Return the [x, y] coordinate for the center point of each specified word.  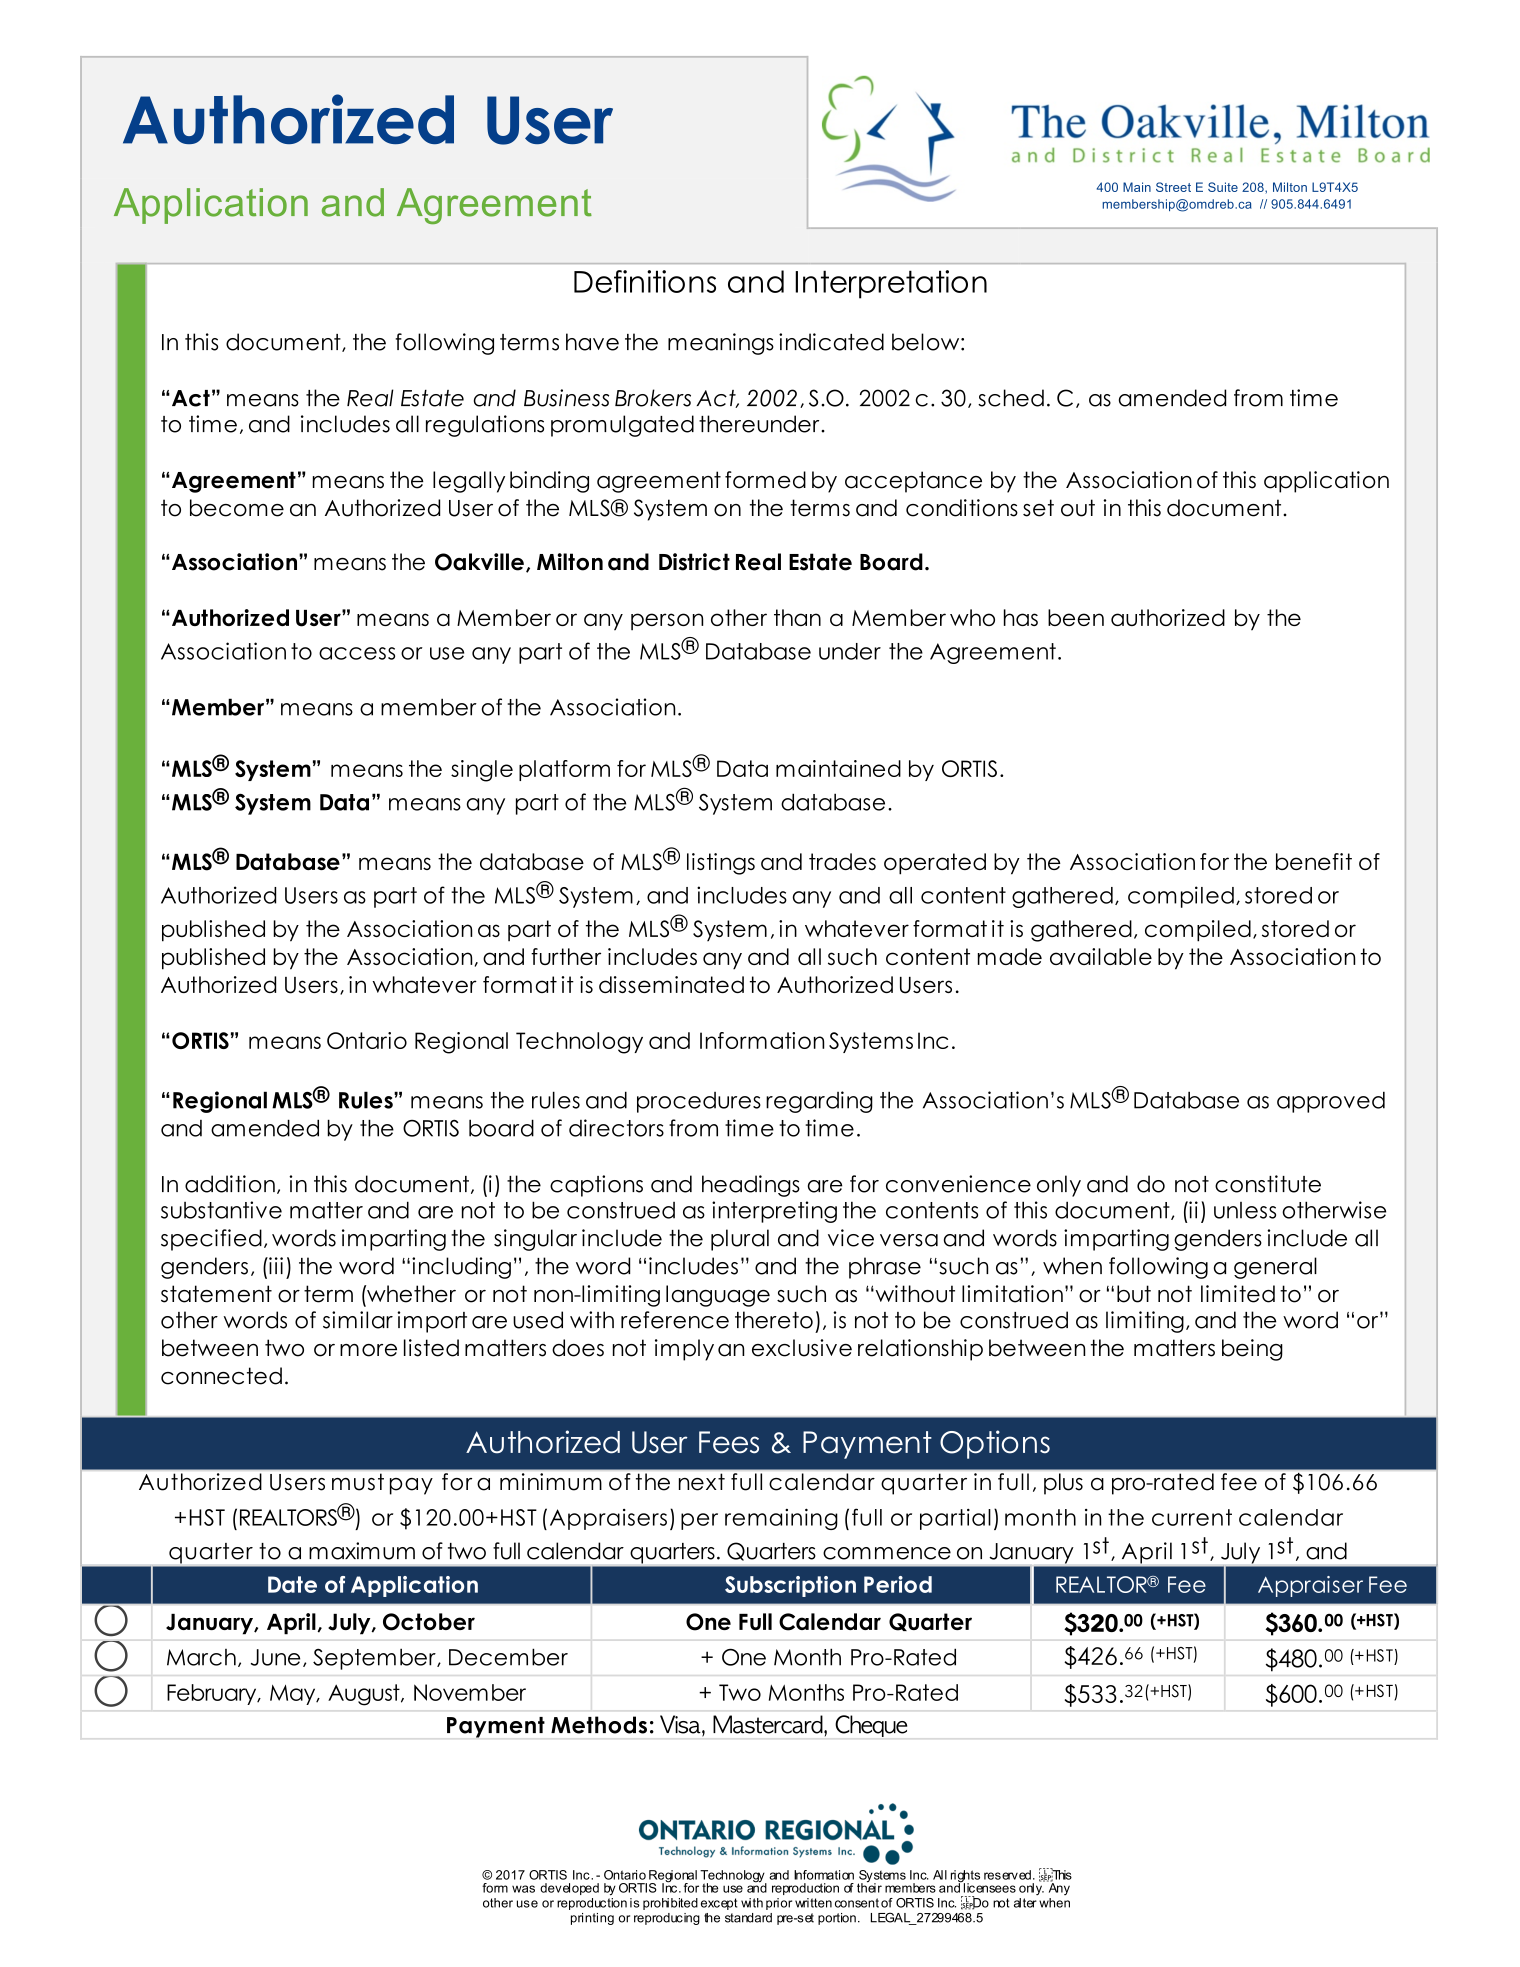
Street [1173, 187]
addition [230, 1184]
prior [779, 1904]
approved [1331, 1102]
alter [1025, 1903]
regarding [819, 1102]
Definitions [645, 281]
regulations [485, 426]
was [523, 1889]
